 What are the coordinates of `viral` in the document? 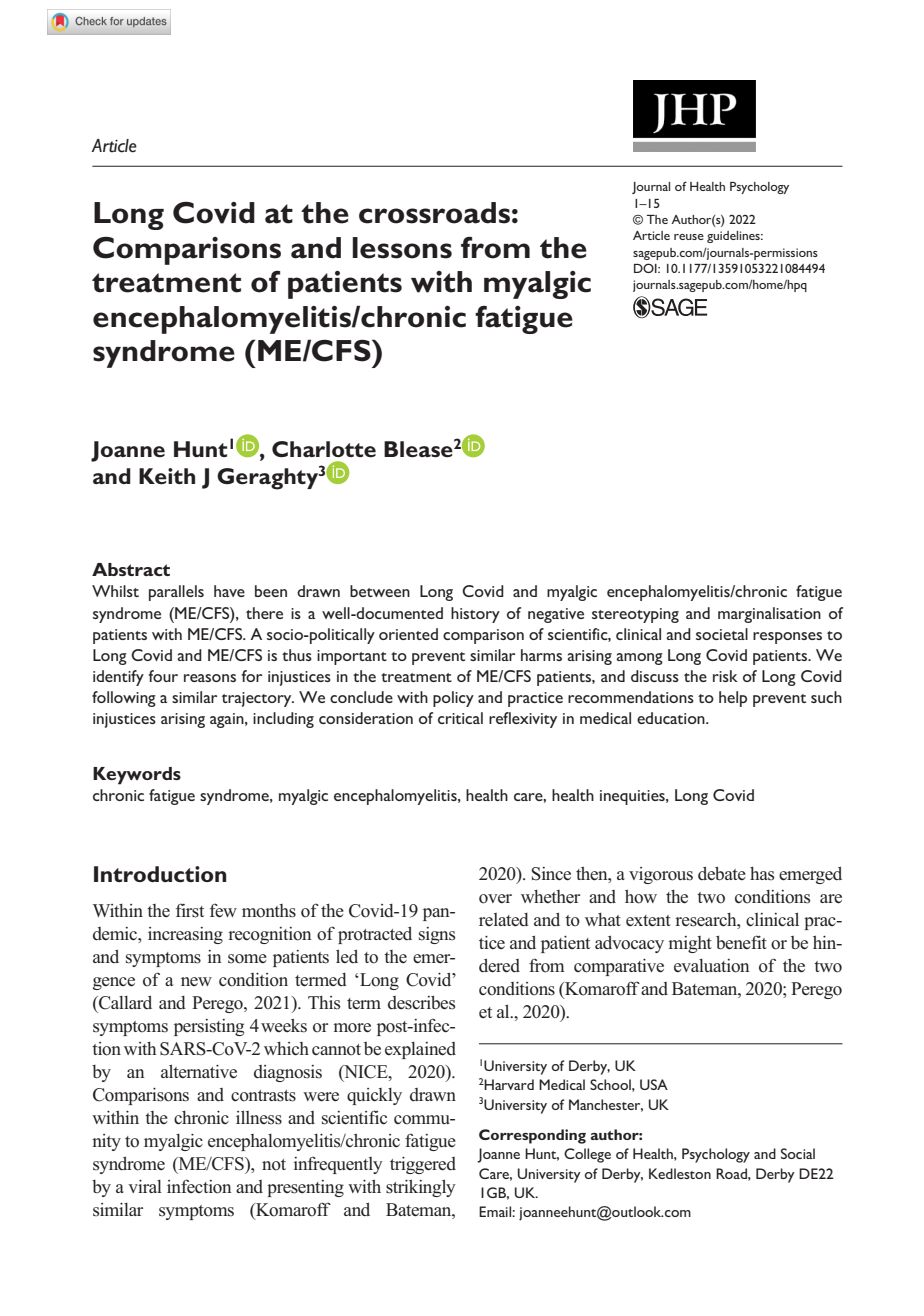 It's located at (145, 1186).
